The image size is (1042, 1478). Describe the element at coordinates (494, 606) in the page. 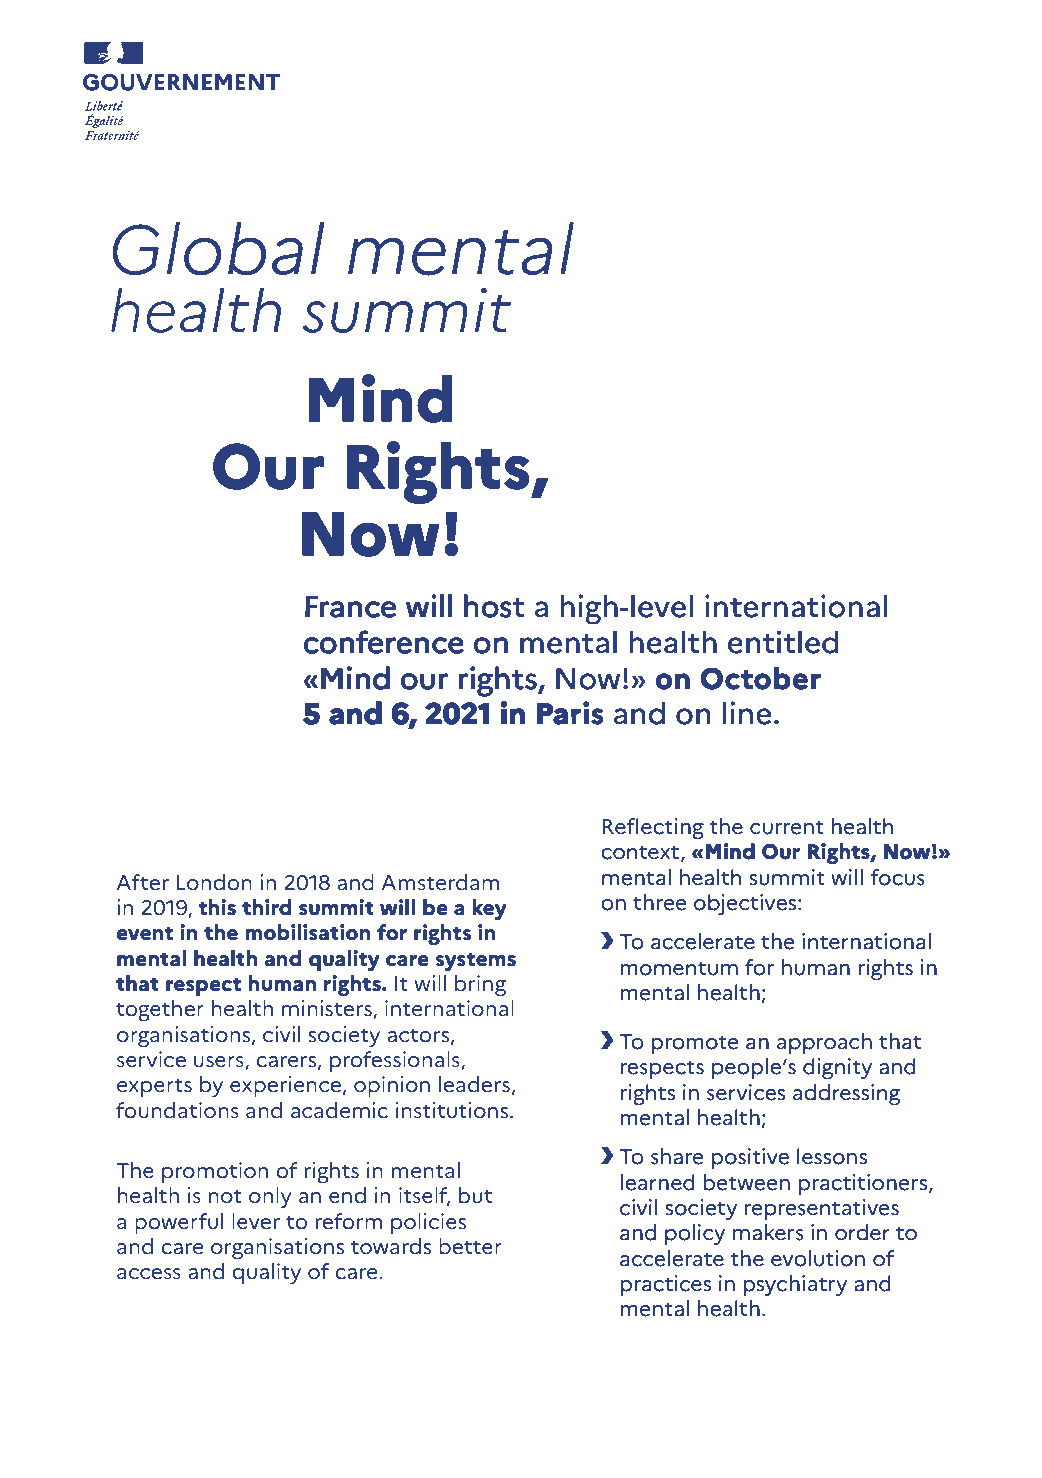

I see `host` at that location.
